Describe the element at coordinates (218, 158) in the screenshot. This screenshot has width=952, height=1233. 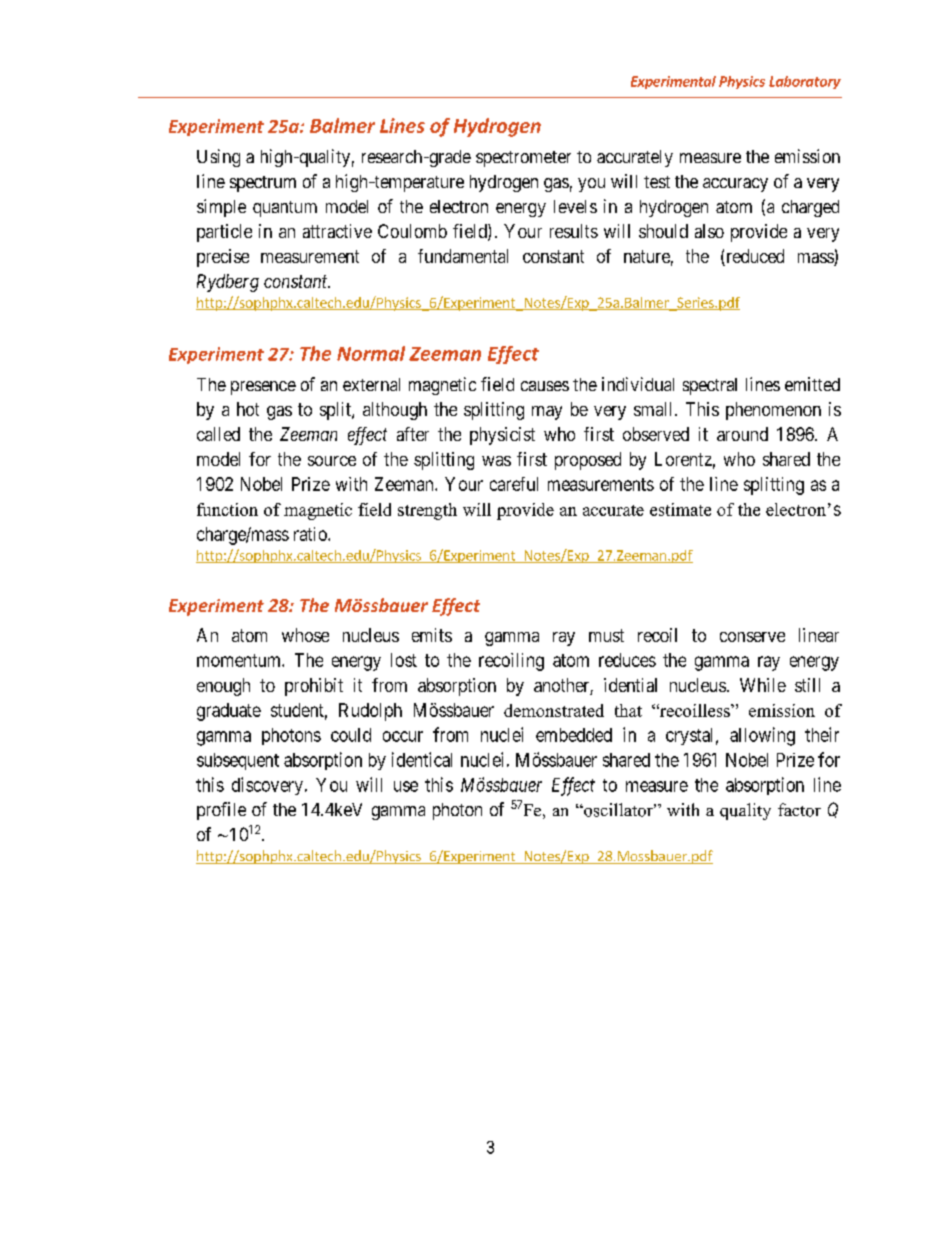
I see `Using` at that location.
